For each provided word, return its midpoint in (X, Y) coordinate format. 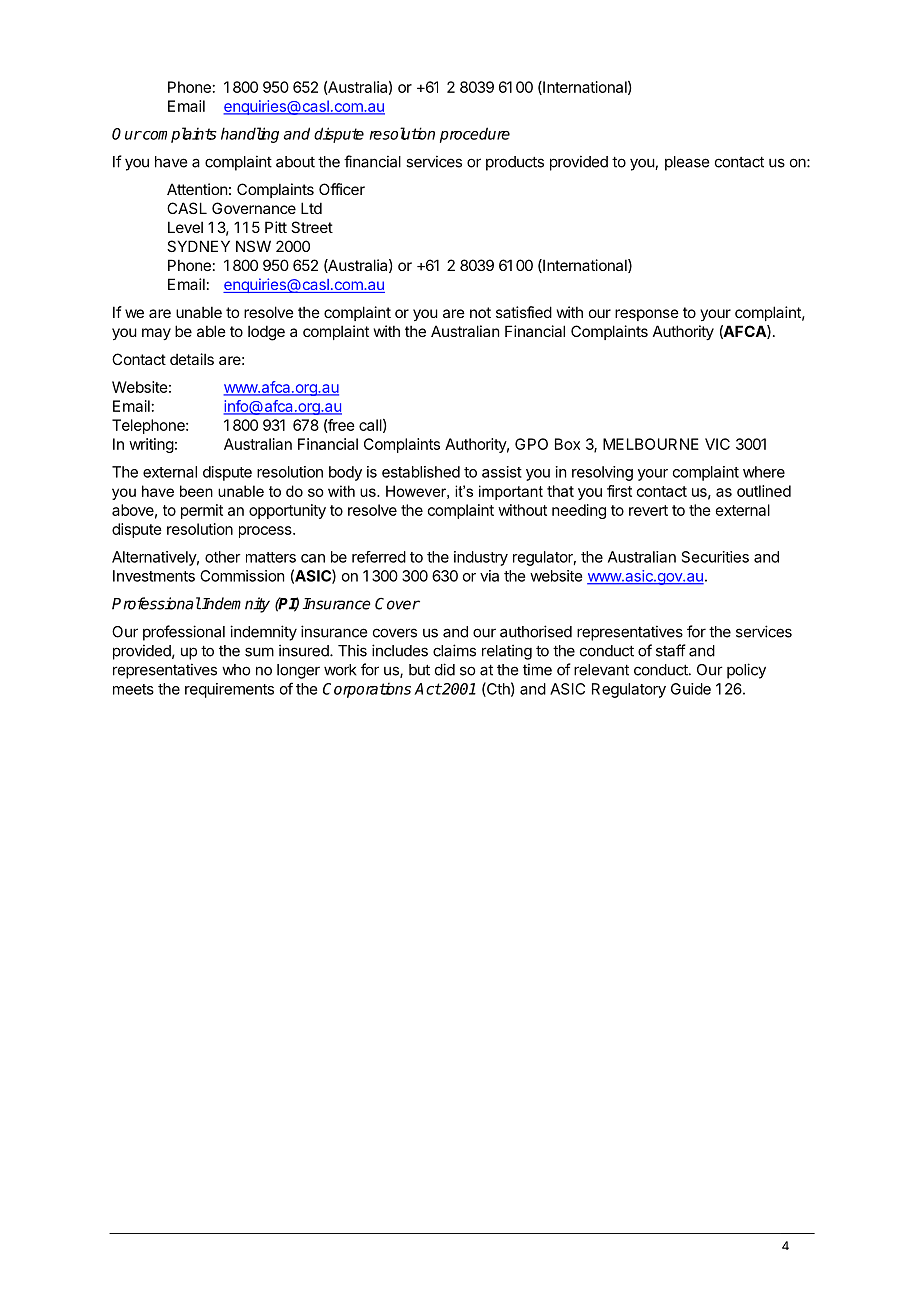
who (236, 670)
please (687, 163)
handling (250, 135)
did (445, 669)
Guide (691, 689)
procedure (475, 135)
